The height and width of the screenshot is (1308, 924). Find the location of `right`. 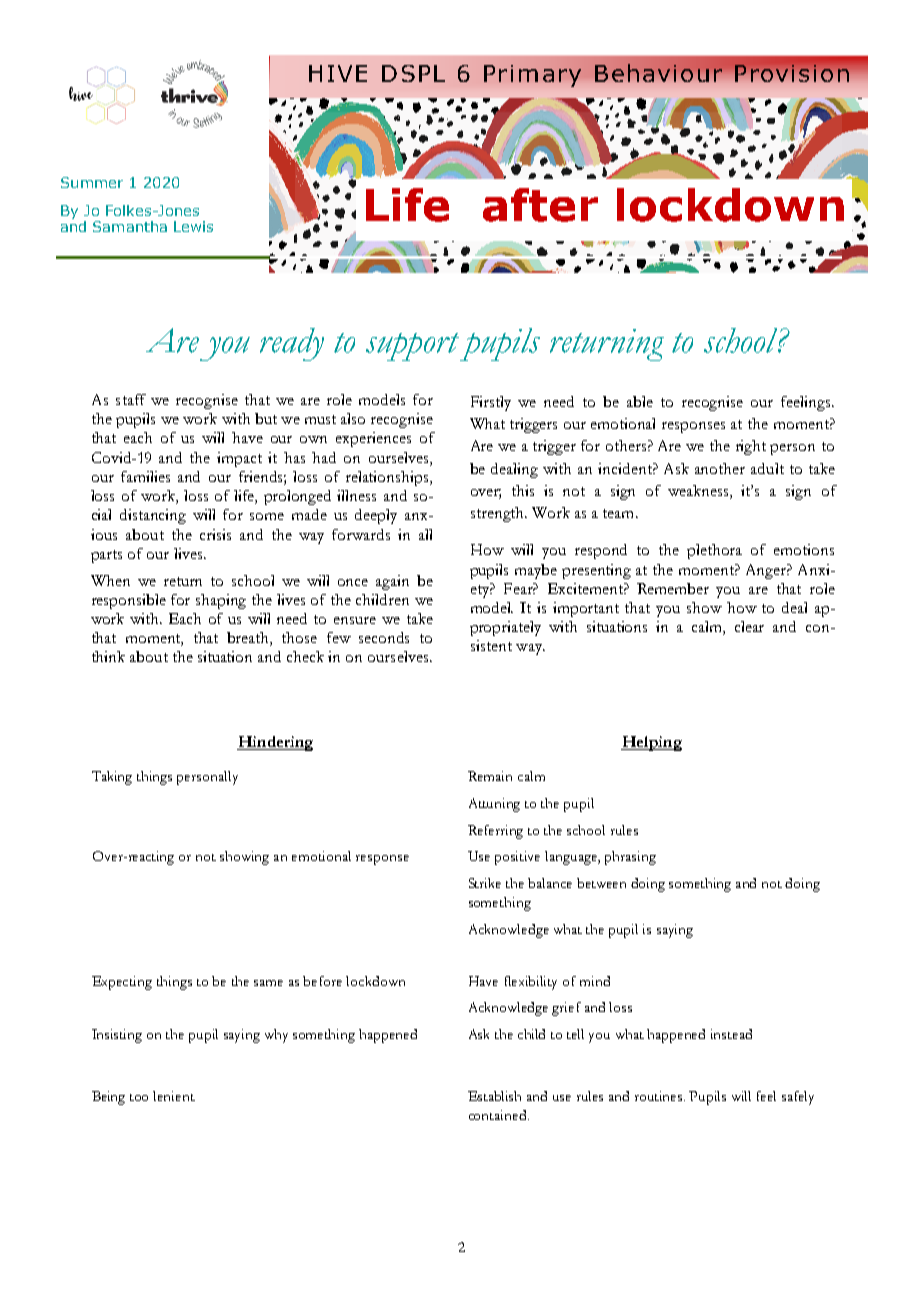

right is located at coordinates (751, 447).
